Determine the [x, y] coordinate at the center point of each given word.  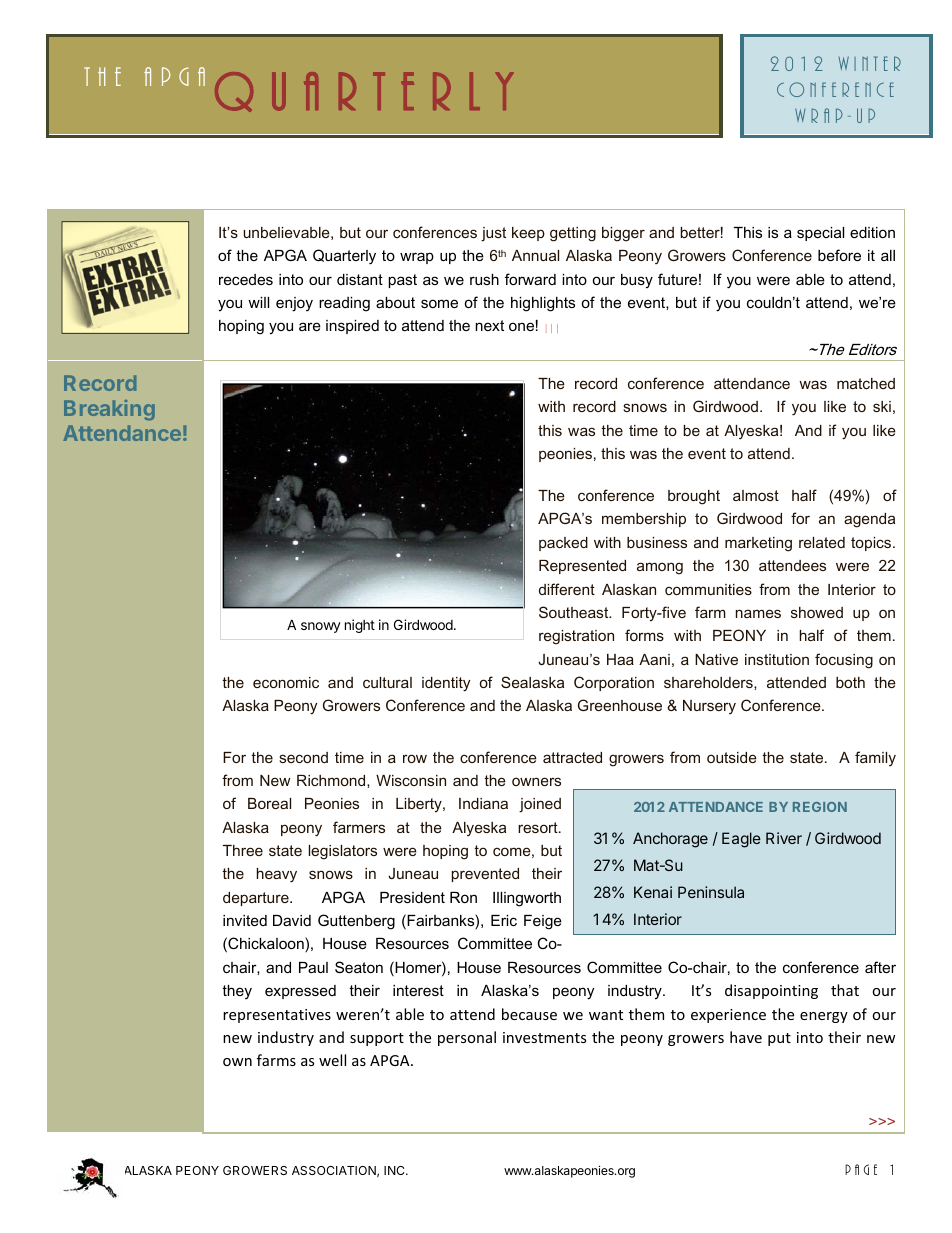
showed [817, 612]
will [258, 302]
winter [870, 63]
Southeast [575, 612]
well [332, 1060]
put [779, 1039]
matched [866, 383]
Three [243, 850]
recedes [246, 279]
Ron [463, 897]
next [490, 325]
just [493, 234]
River [784, 838]
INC [395, 1170]
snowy [321, 627]
